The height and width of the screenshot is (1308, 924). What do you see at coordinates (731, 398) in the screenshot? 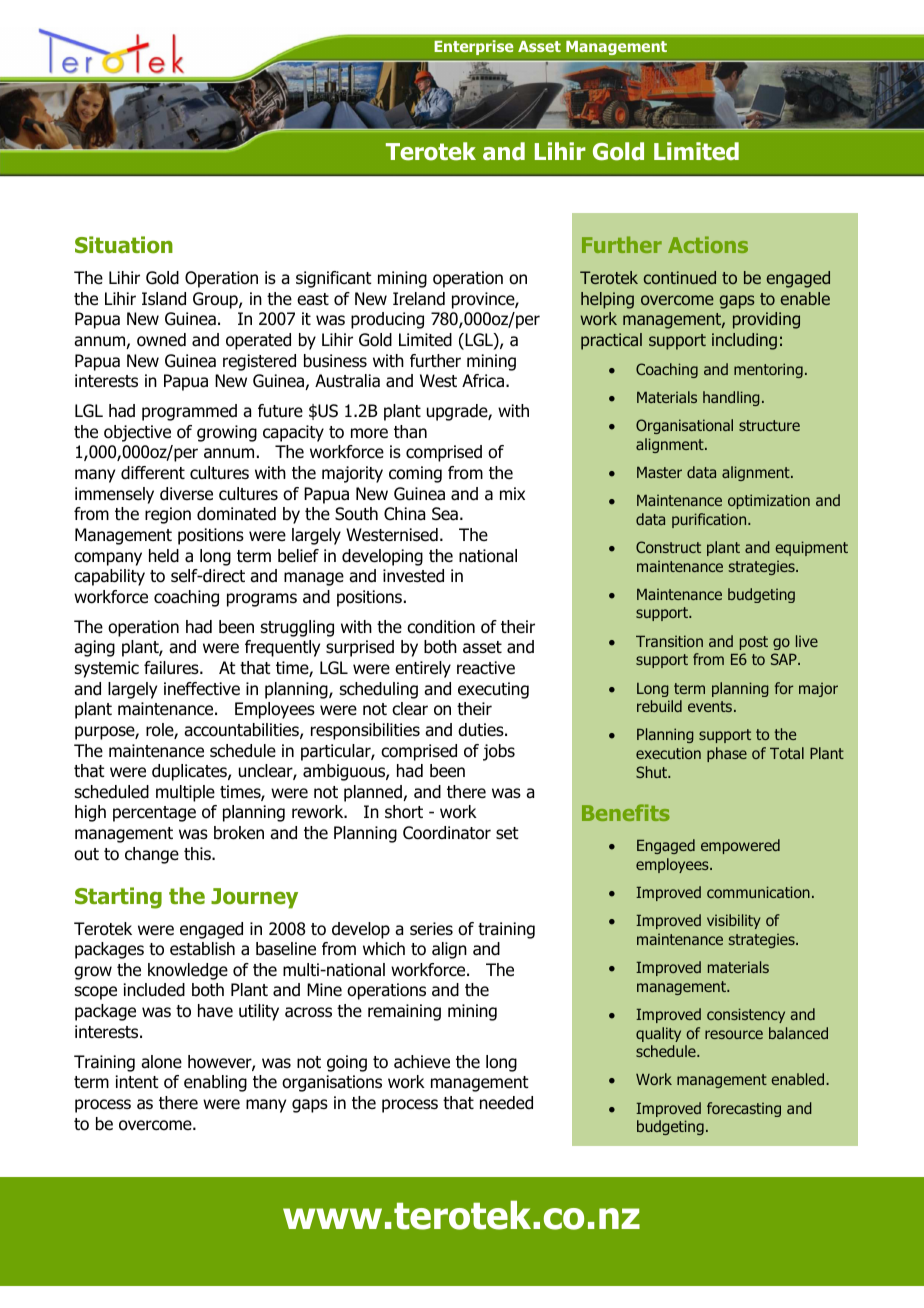
I see `handling` at bounding box center [731, 398].
